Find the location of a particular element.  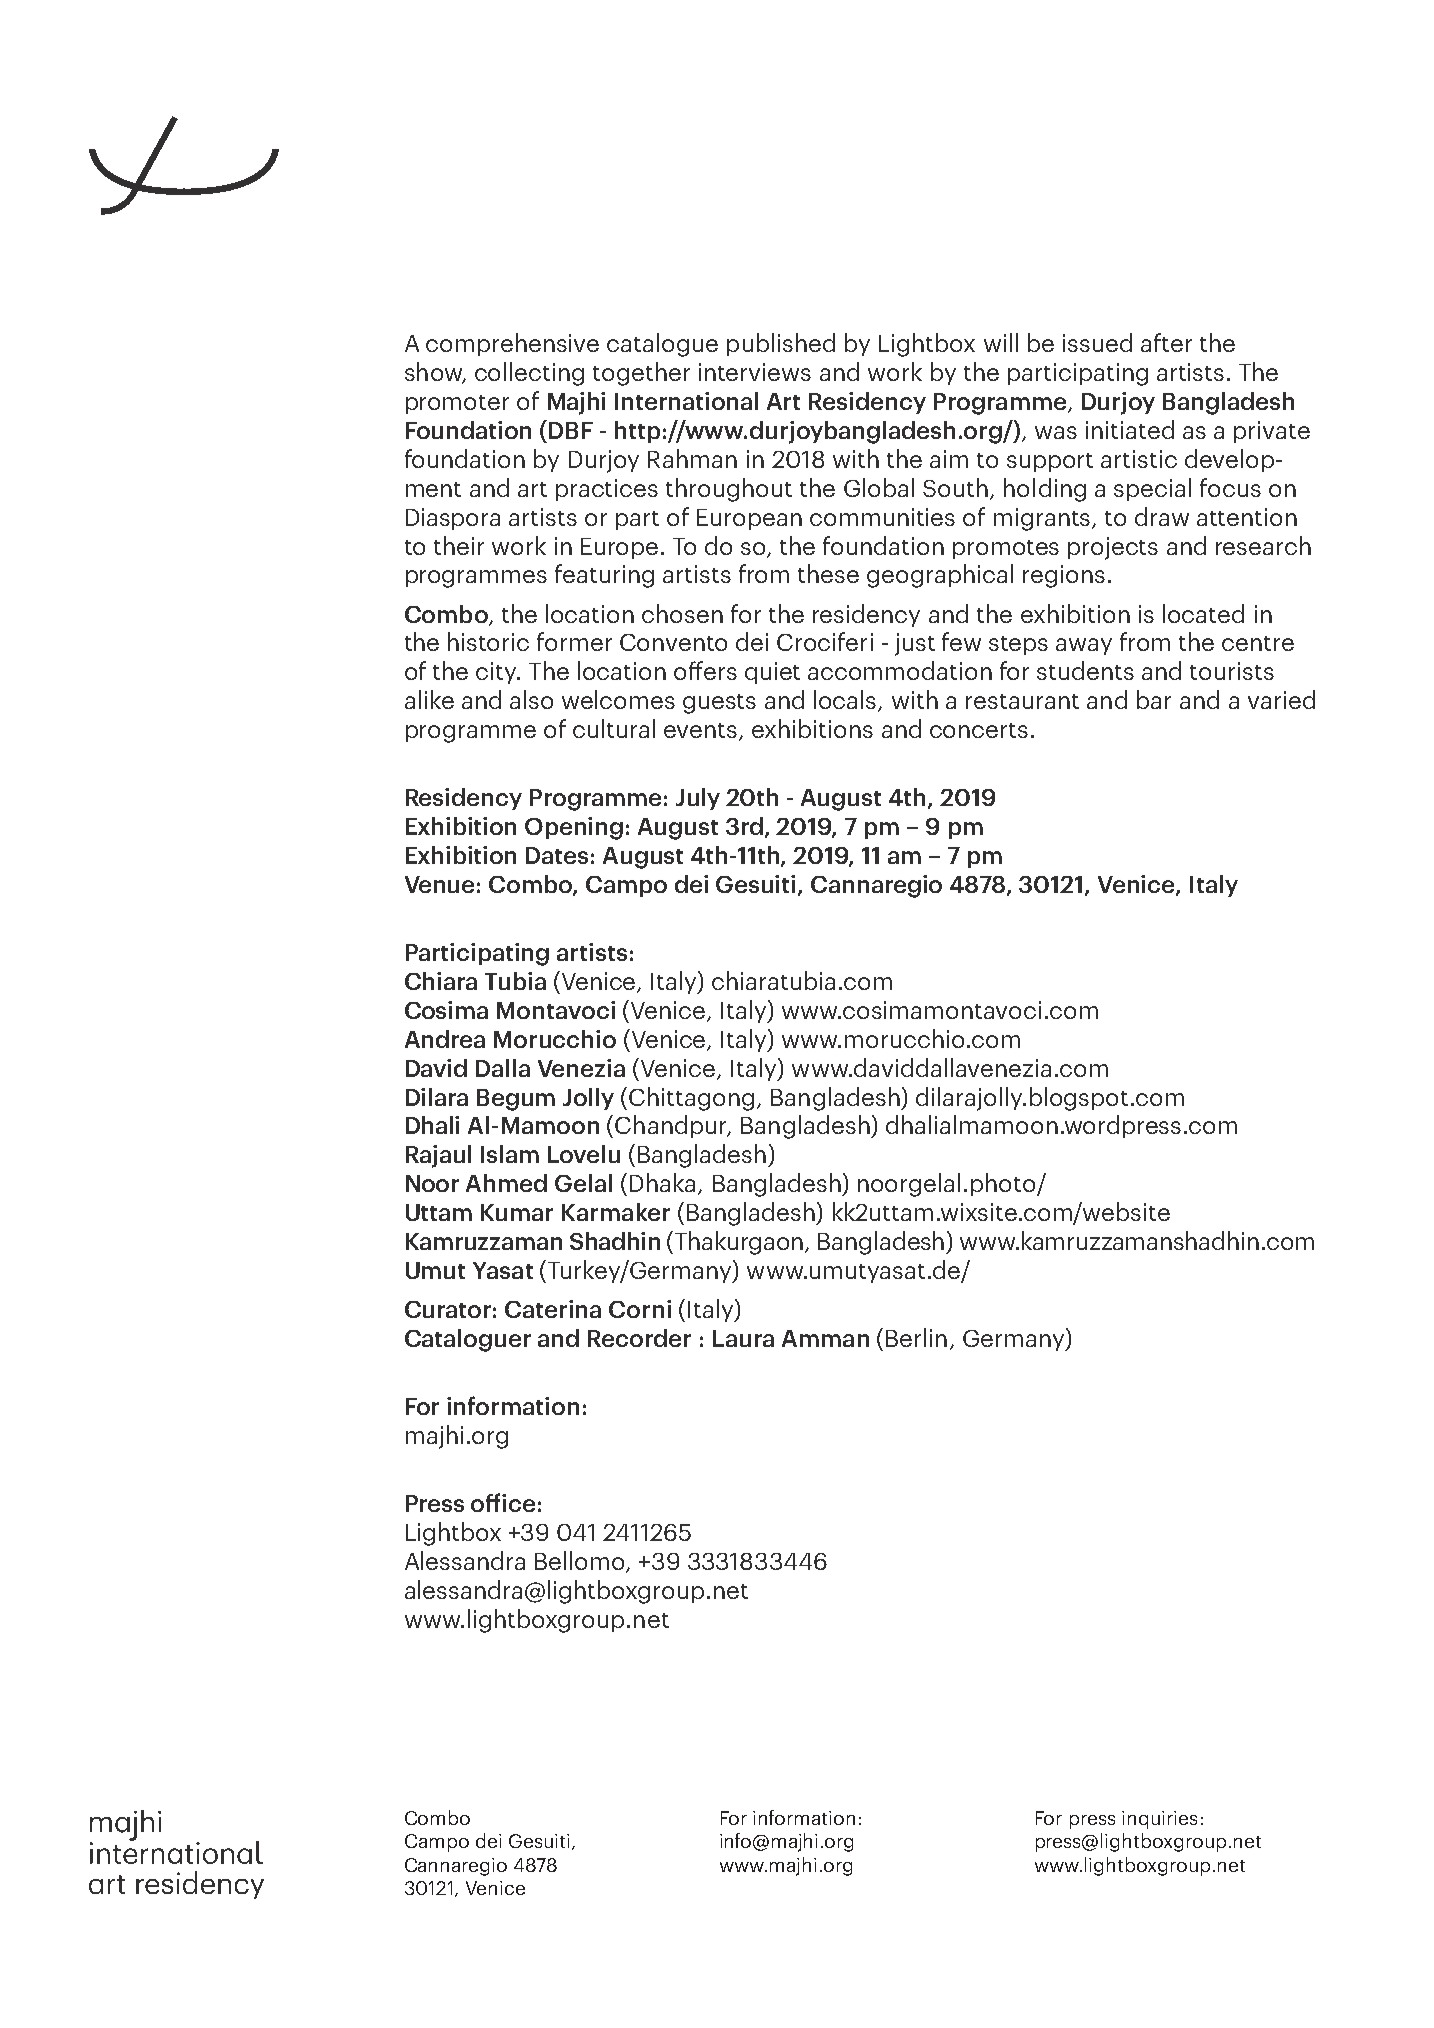

office is located at coordinates (503, 1502).
